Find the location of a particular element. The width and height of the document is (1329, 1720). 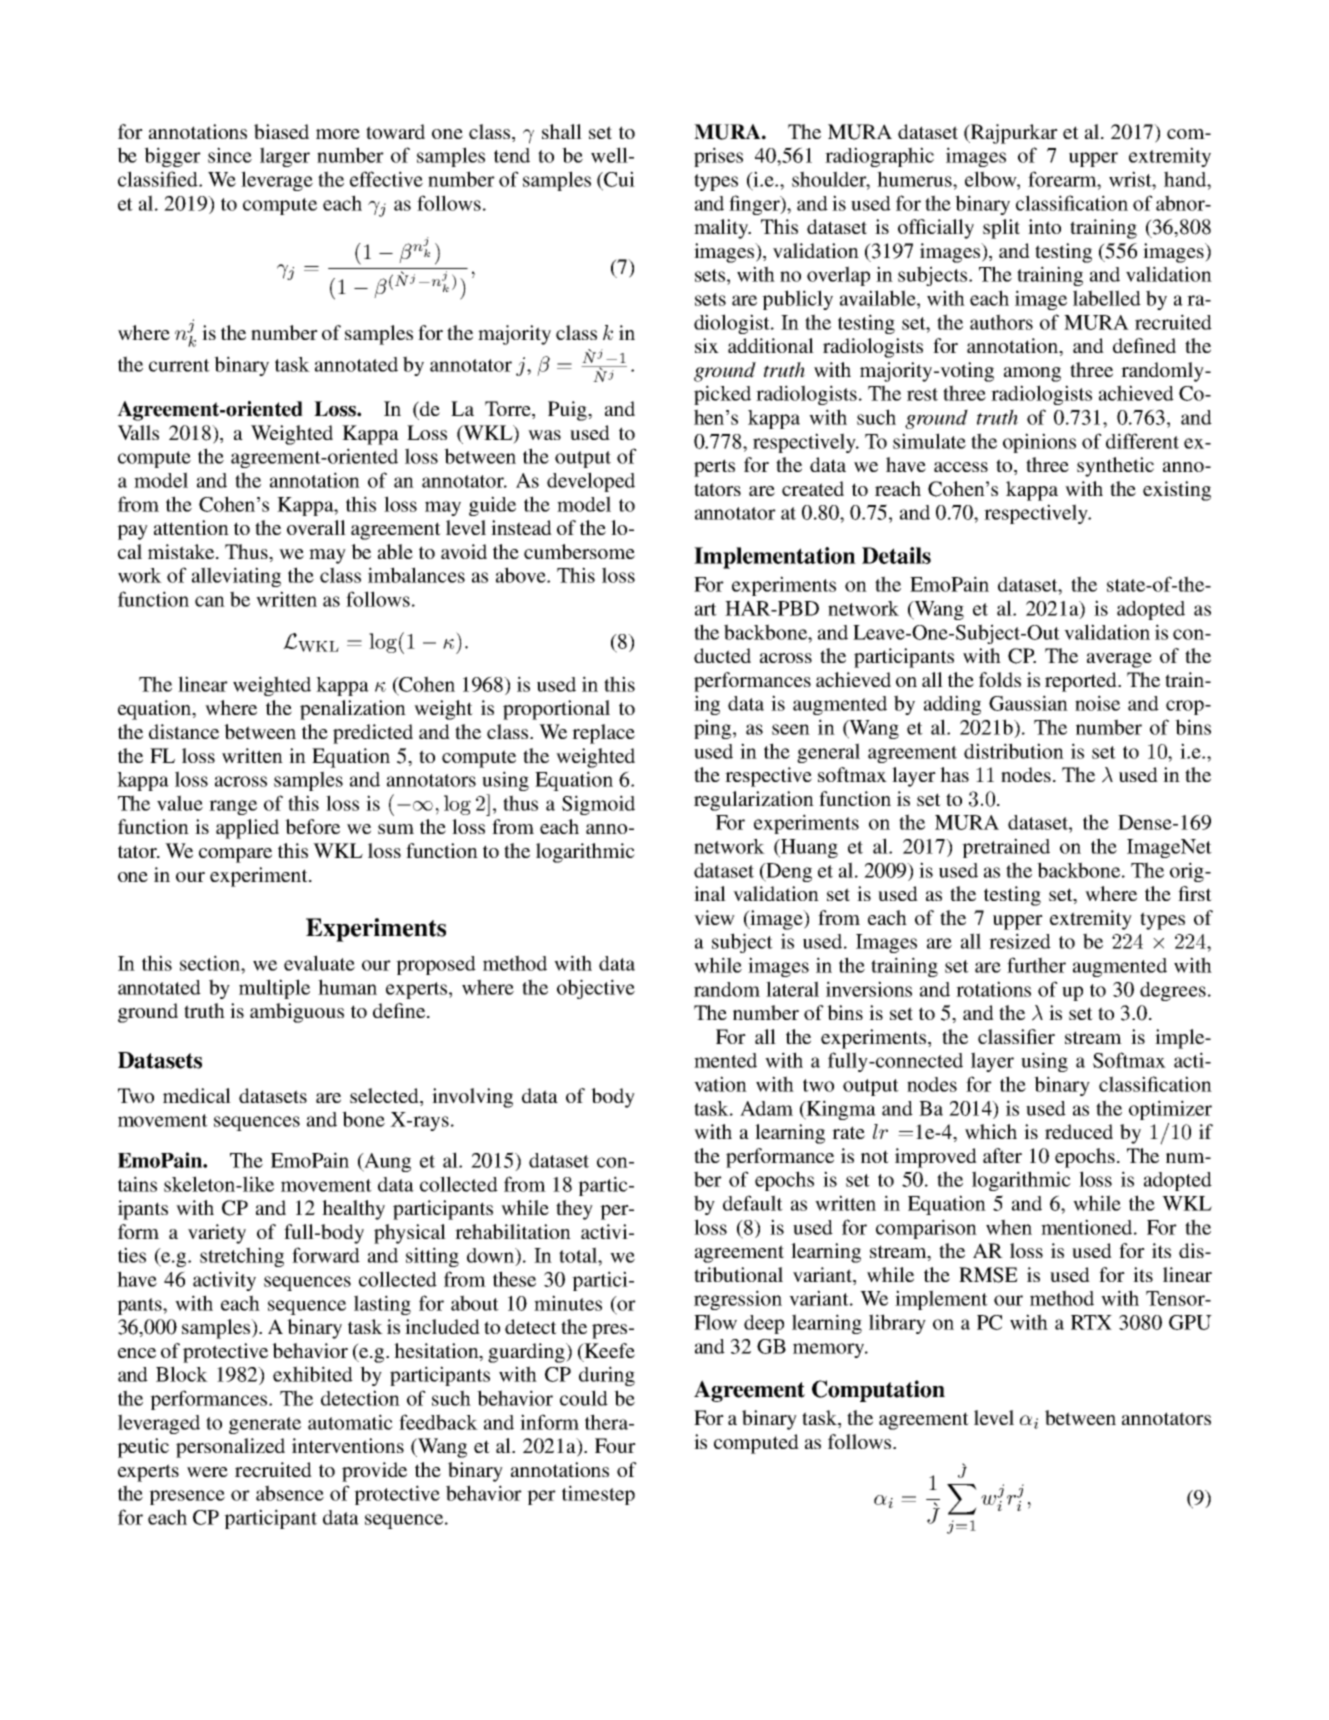

mentioned is located at coordinates (1088, 1227).
